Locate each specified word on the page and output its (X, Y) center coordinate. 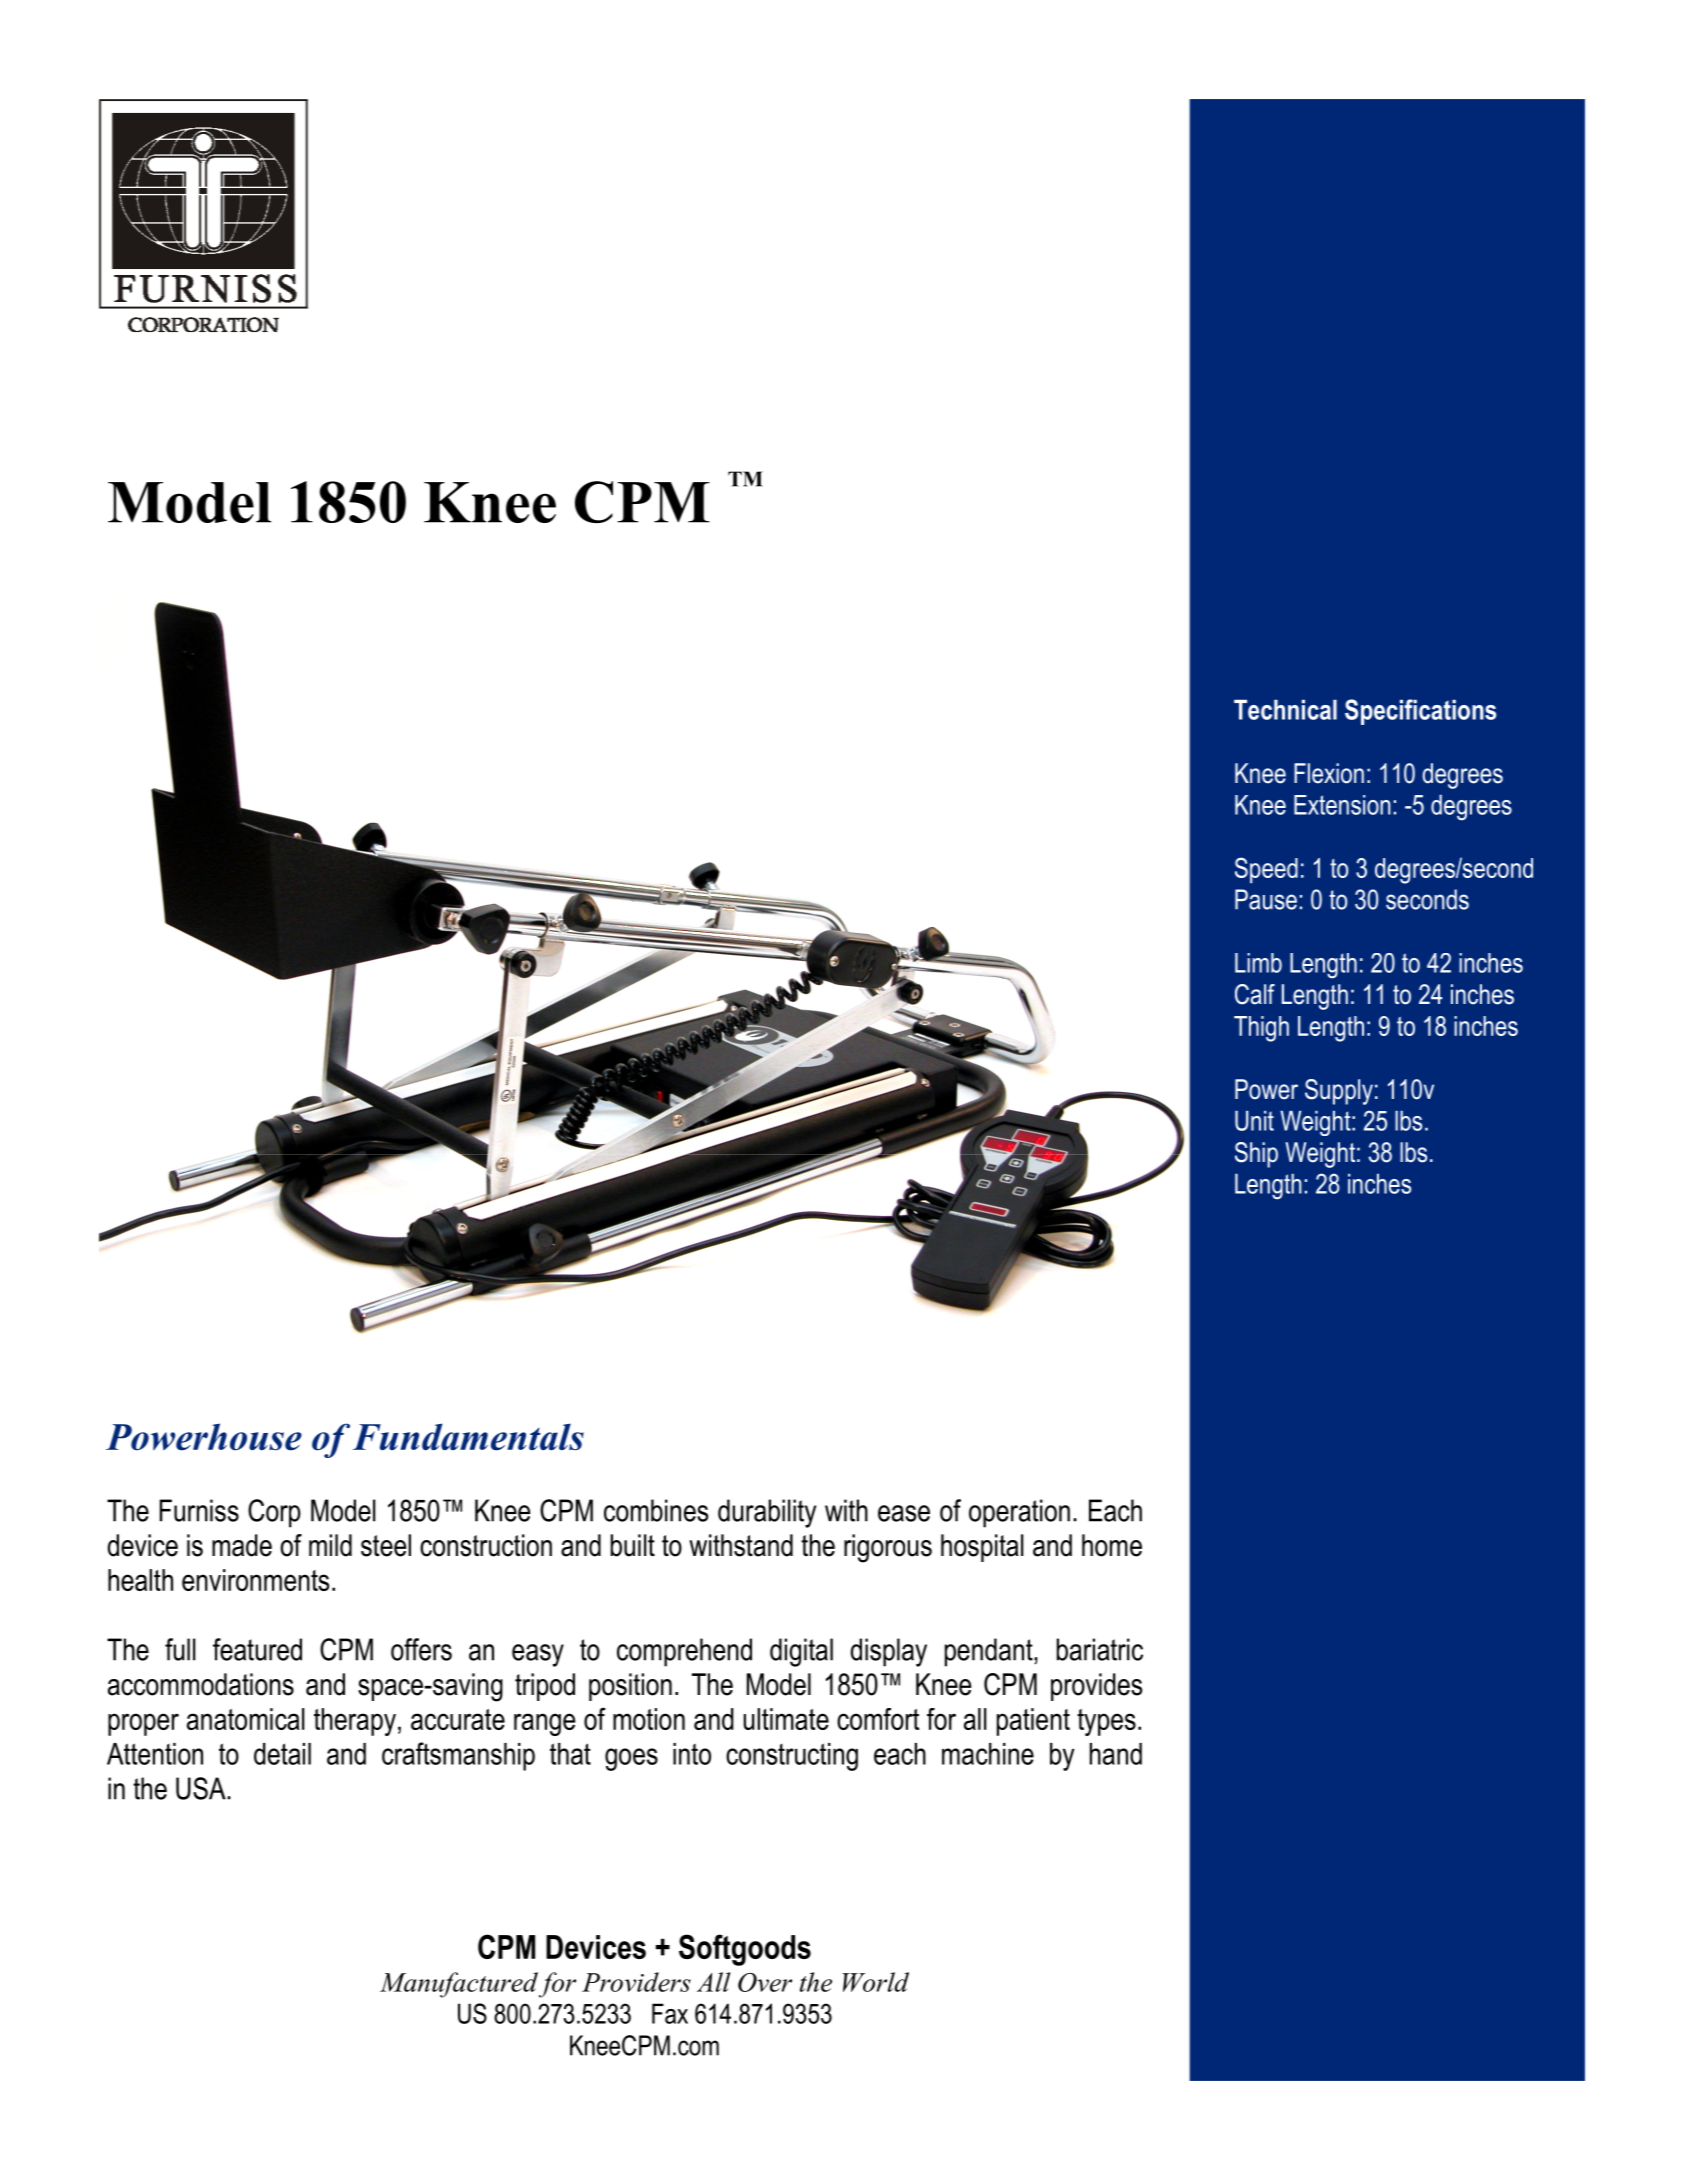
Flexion (1329, 773)
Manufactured (459, 1985)
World (876, 1982)
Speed (1266, 870)
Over (765, 1982)
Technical (1285, 710)
